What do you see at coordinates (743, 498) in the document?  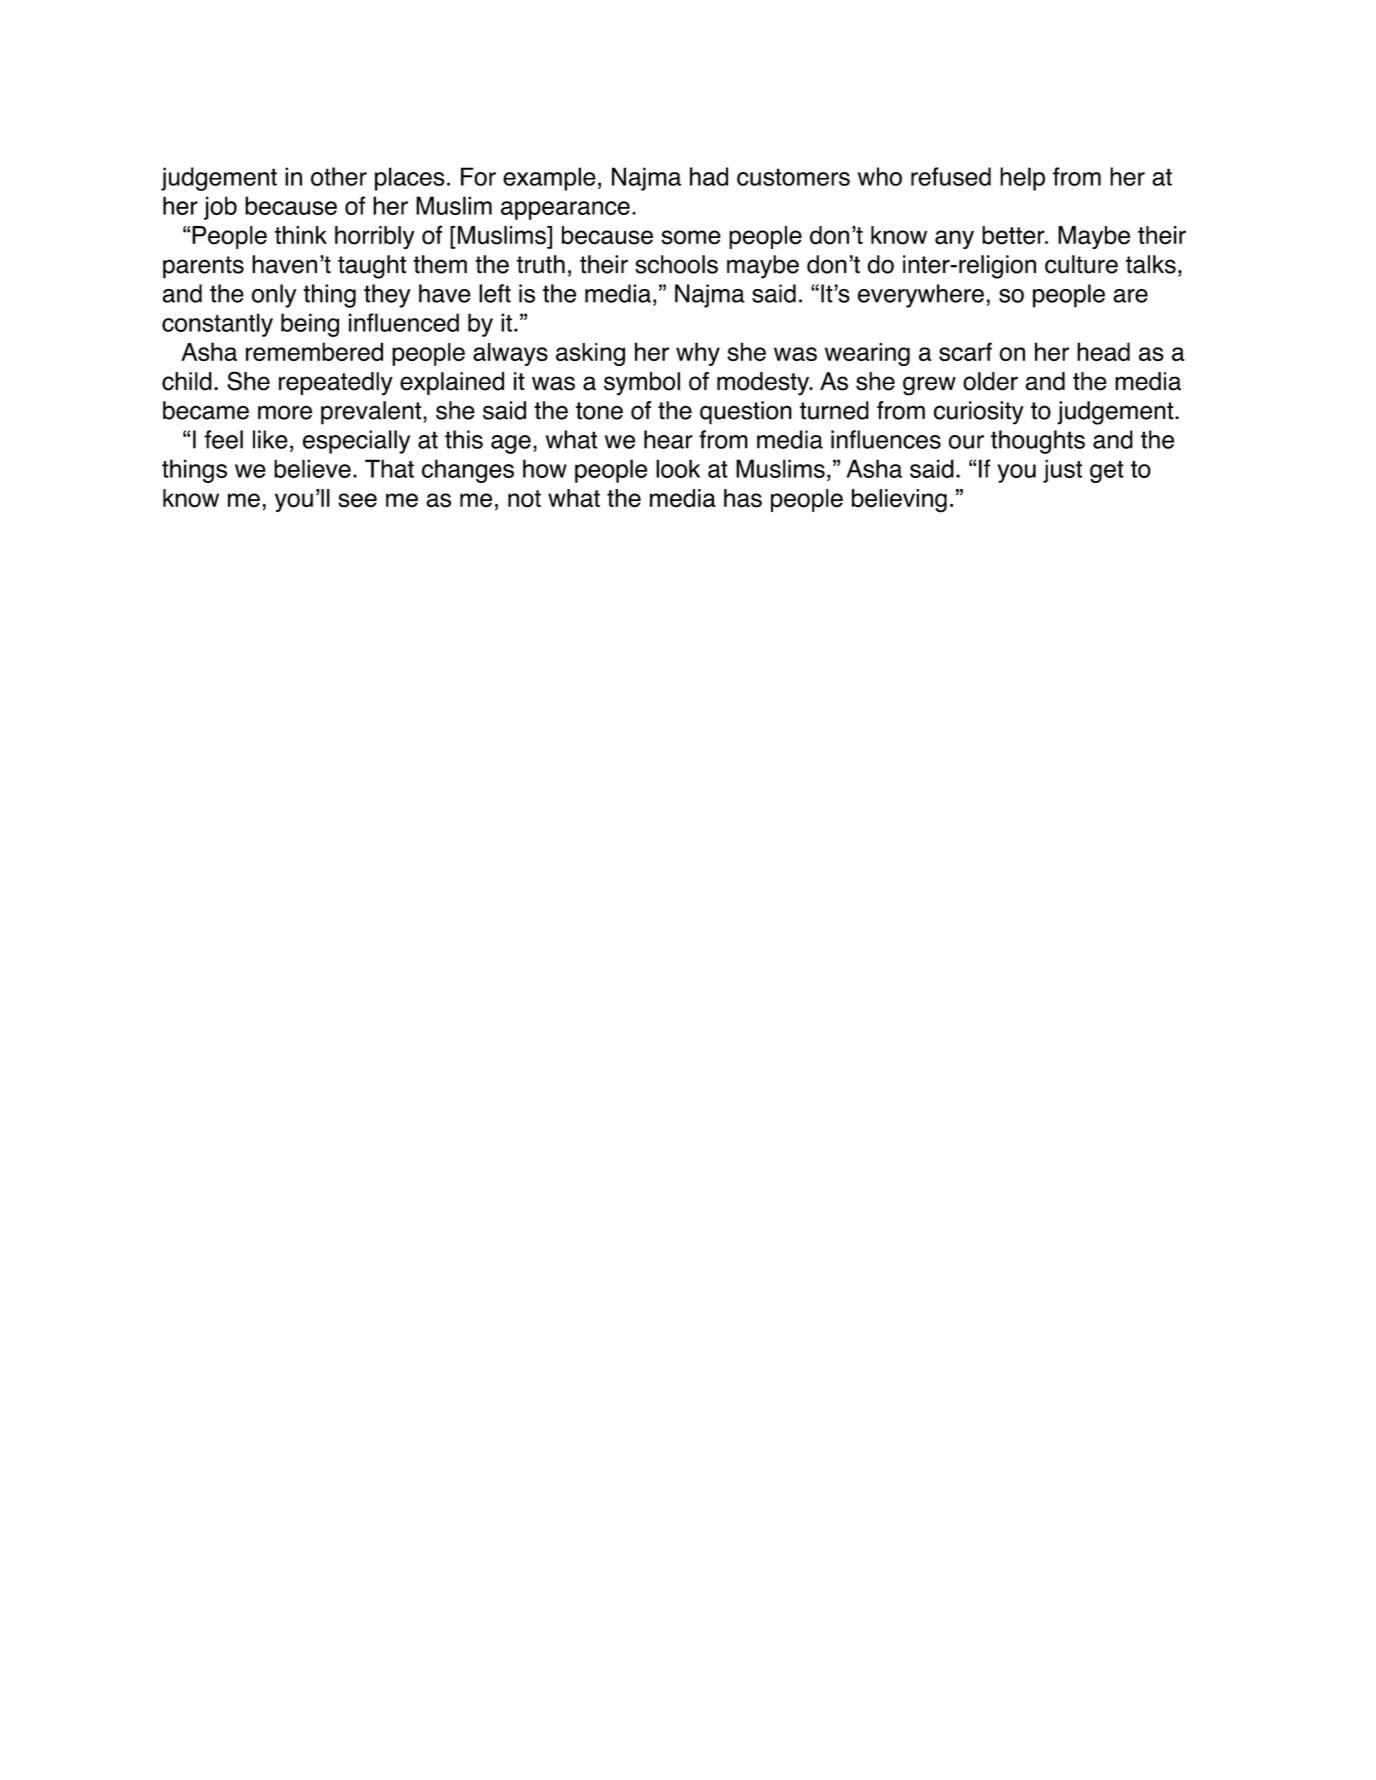 I see `has` at bounding box center [743, 498].
